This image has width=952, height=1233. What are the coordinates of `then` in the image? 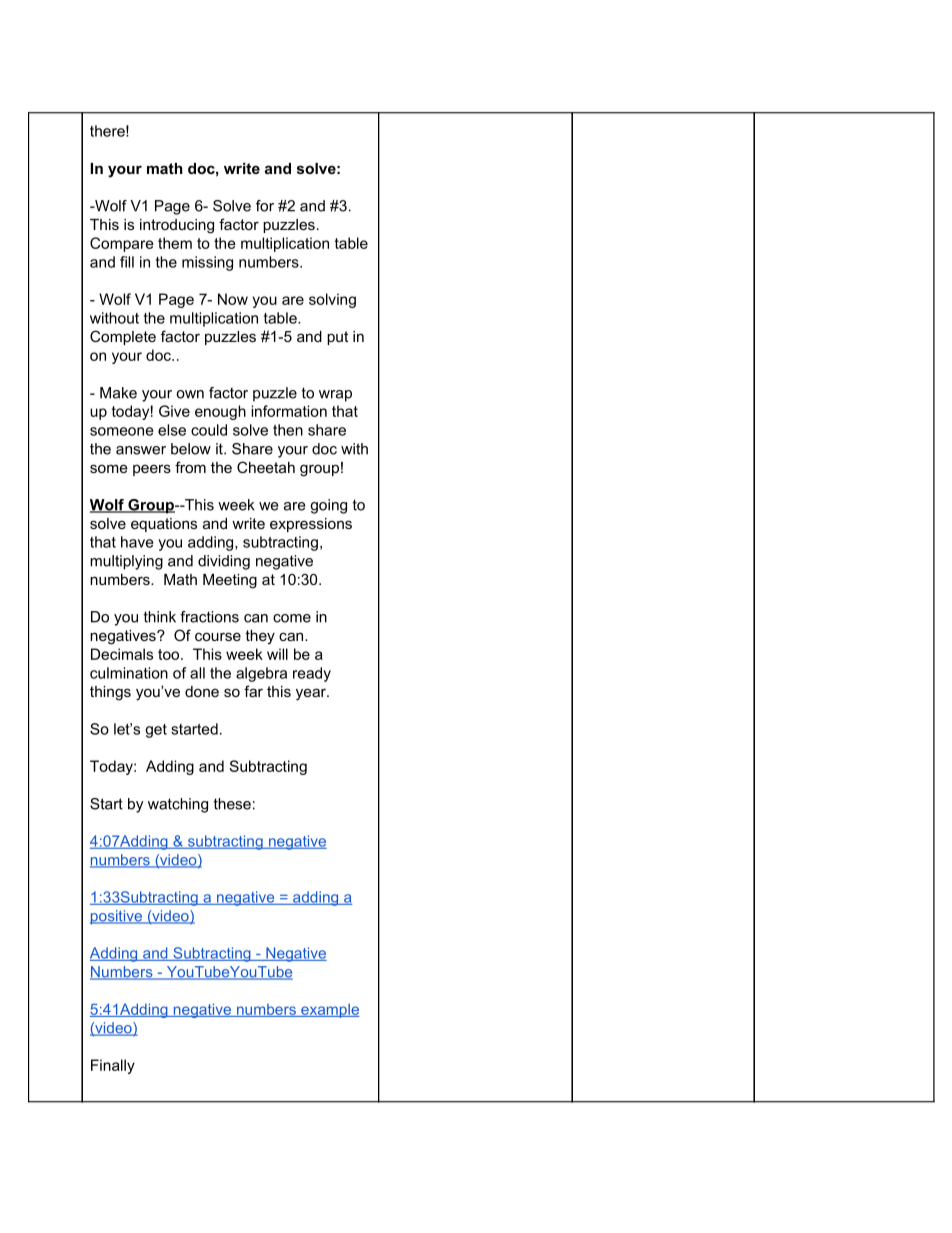 It's located at (288, 430).
